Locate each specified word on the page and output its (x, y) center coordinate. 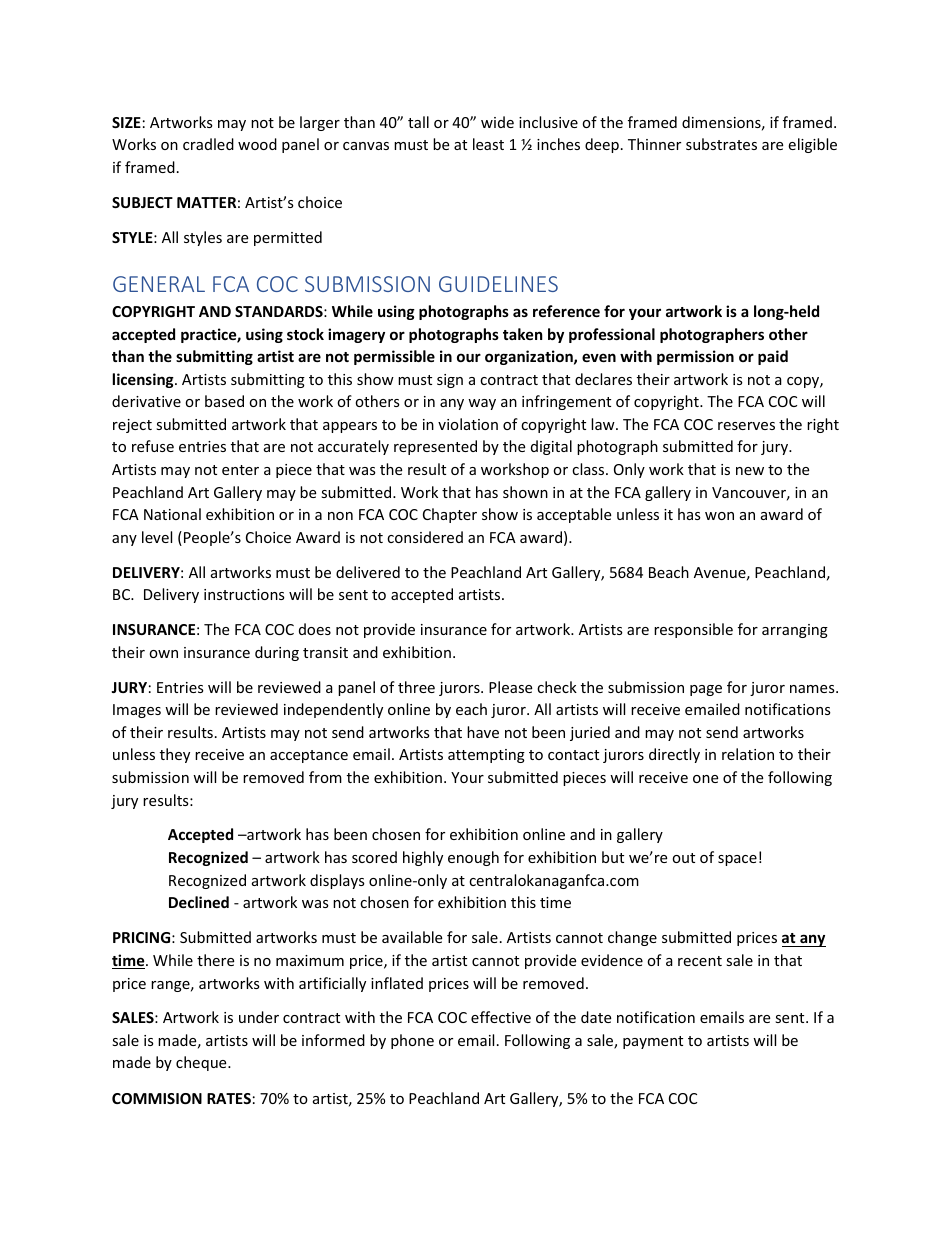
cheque (202, 1063)
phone (412, 1041)
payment (653, 1042)
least (488, 144)
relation (748, 754)
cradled (208, 144)
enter (240, 470)
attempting (486, 756)
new (750, 471)
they (175, 755)
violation (468, 424)
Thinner (654, 144)
